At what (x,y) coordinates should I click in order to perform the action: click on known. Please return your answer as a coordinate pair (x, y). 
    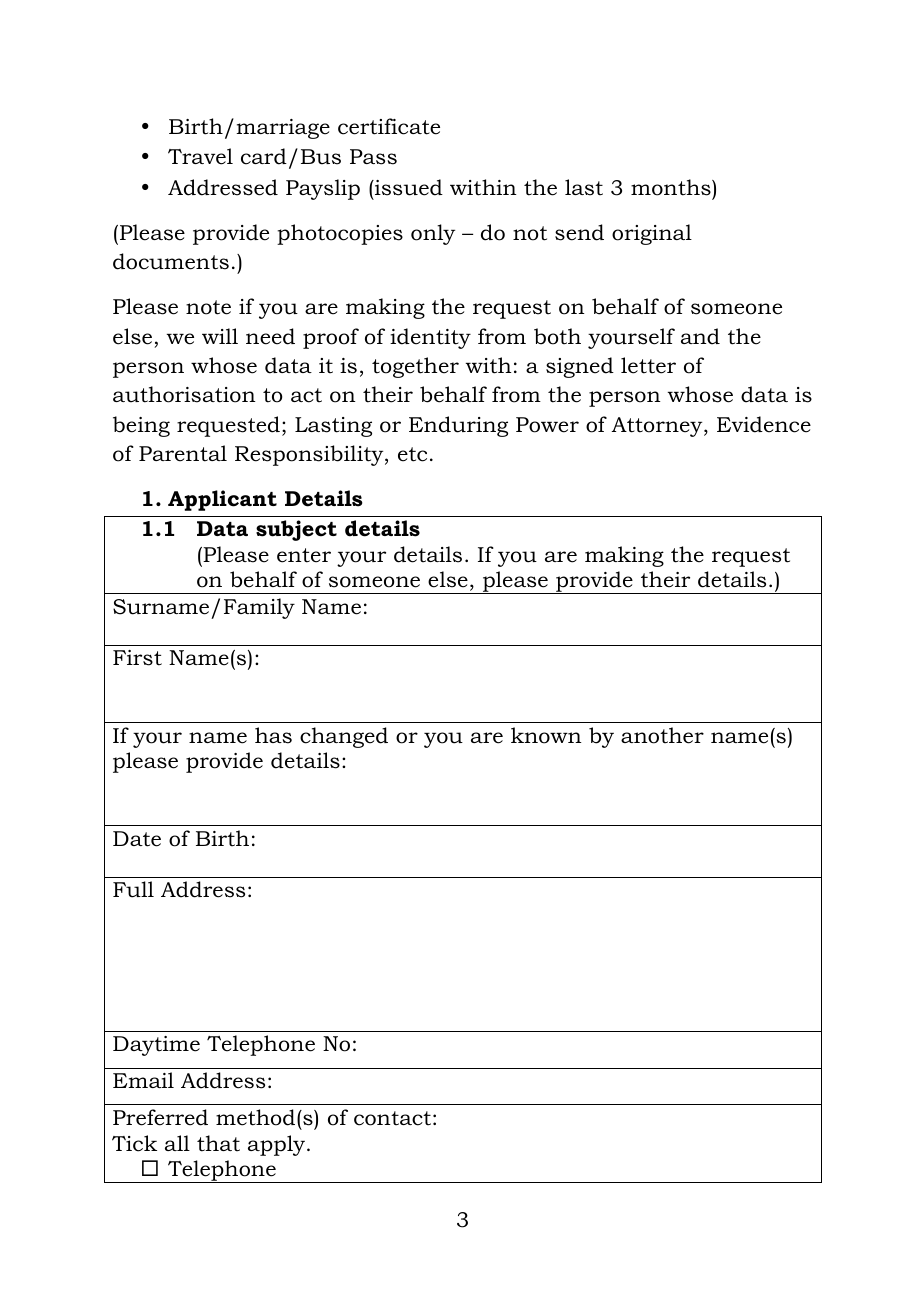
    Looking at the image, I should click on (546, 735).
